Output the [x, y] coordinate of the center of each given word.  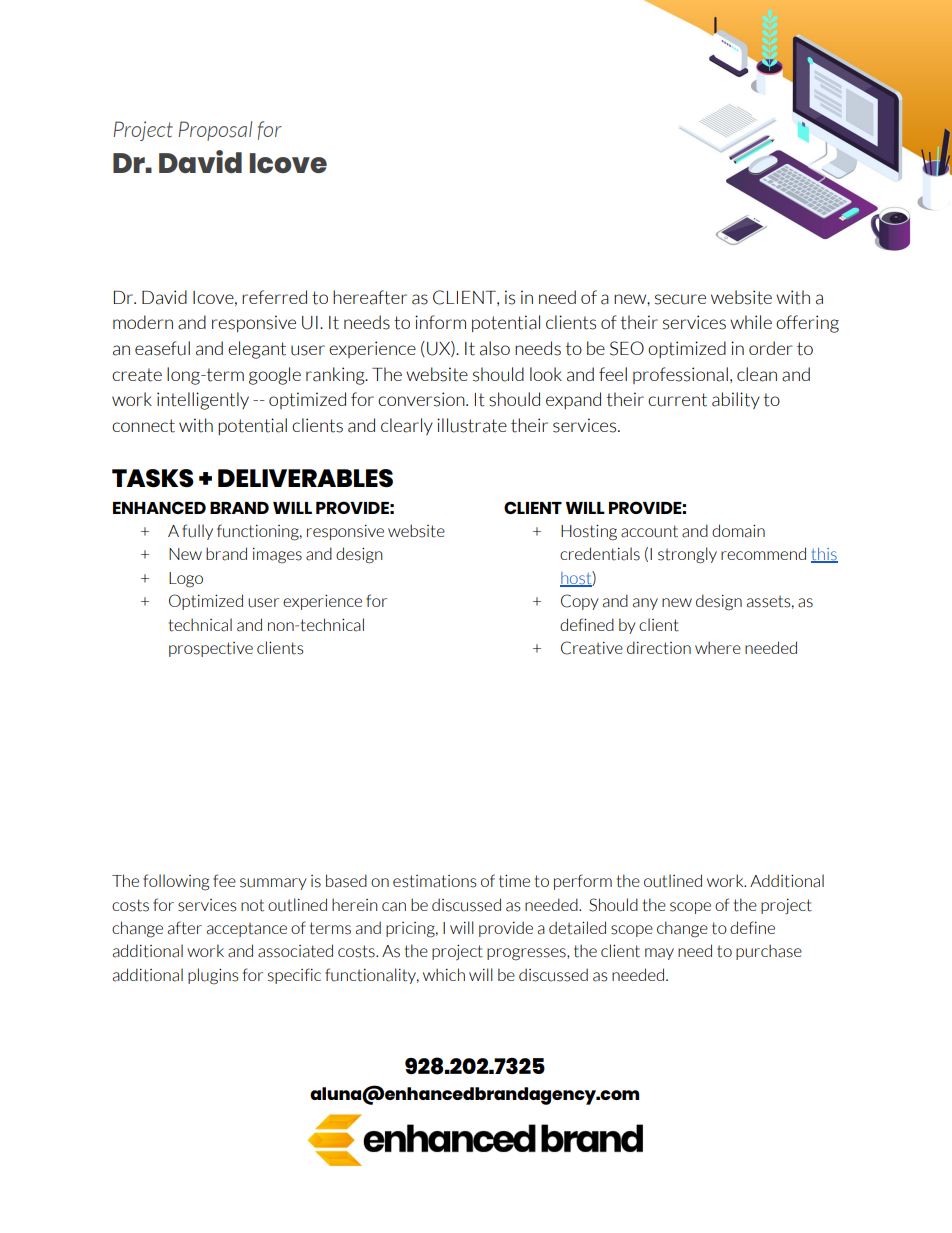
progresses [527, 954]
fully [197, 532]
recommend [763, 553]
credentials [600, 554]
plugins [213, 976]
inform [440, 322]
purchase [769, 952]
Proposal [215, 131]
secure [680, 299]
